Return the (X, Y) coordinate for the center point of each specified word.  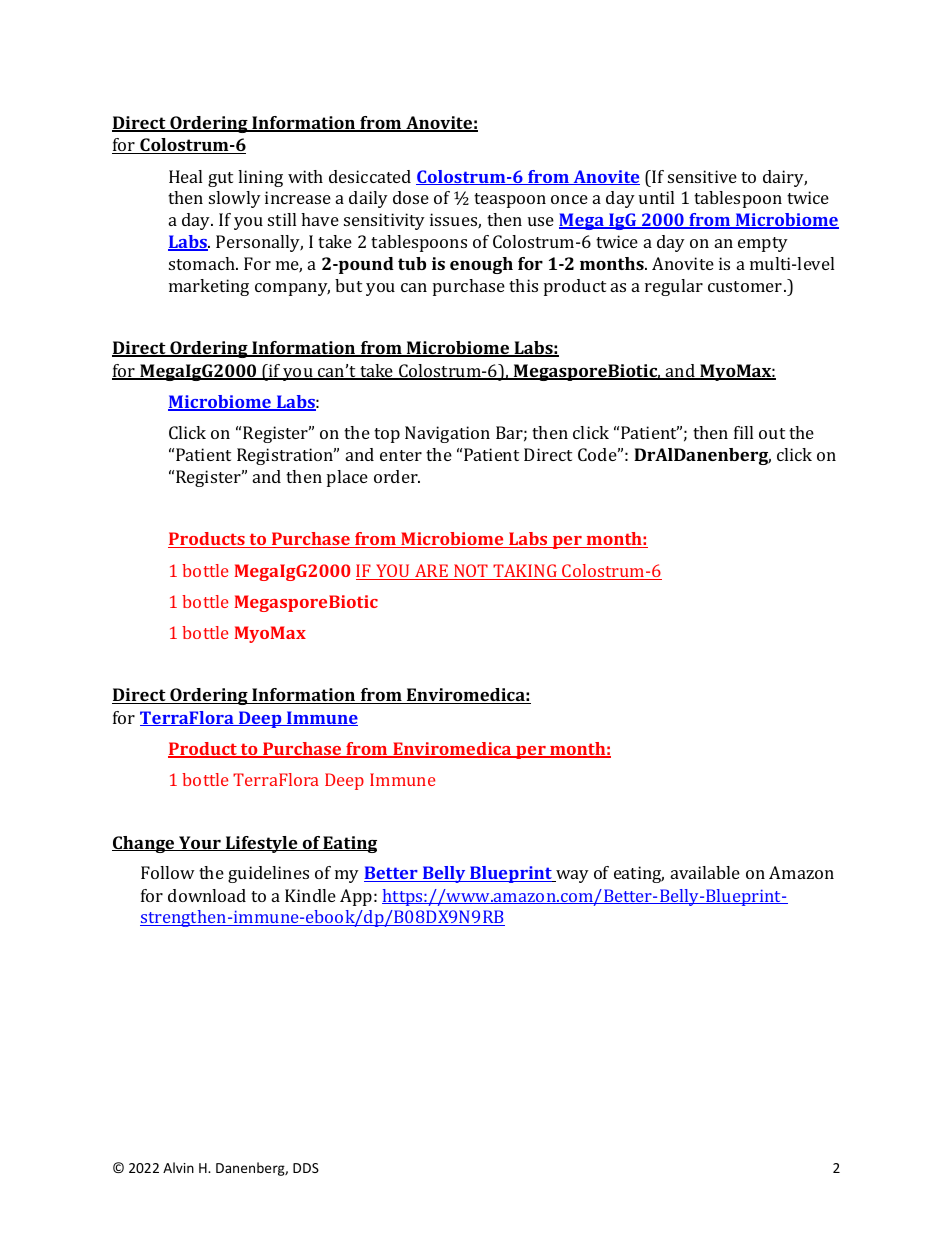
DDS (306, 1168)
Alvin (178, 1167)
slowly (235, 199)
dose (411, 197)
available (705, 872)
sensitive (702, 176)
